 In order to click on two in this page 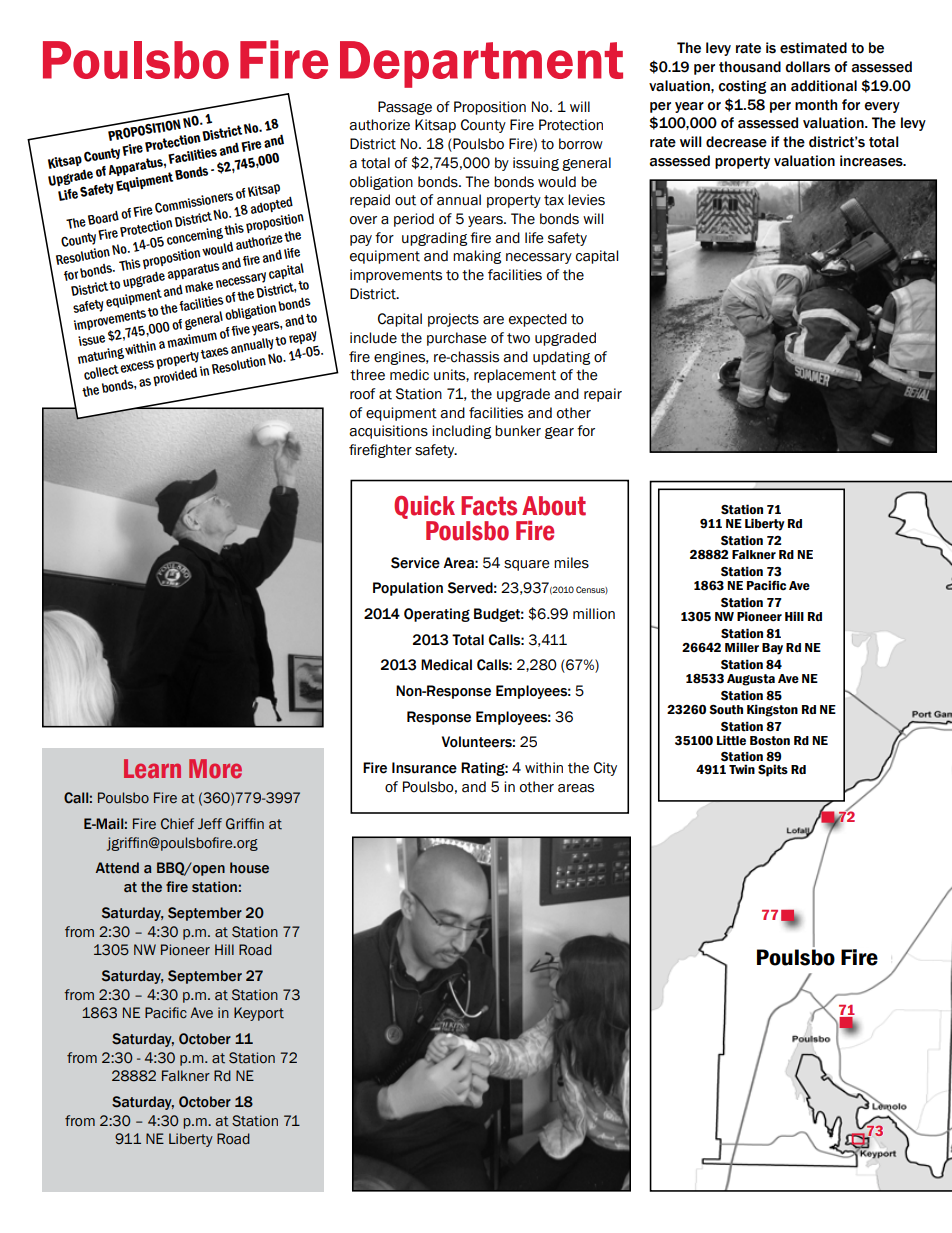, I will do `click(518, 338)`.
